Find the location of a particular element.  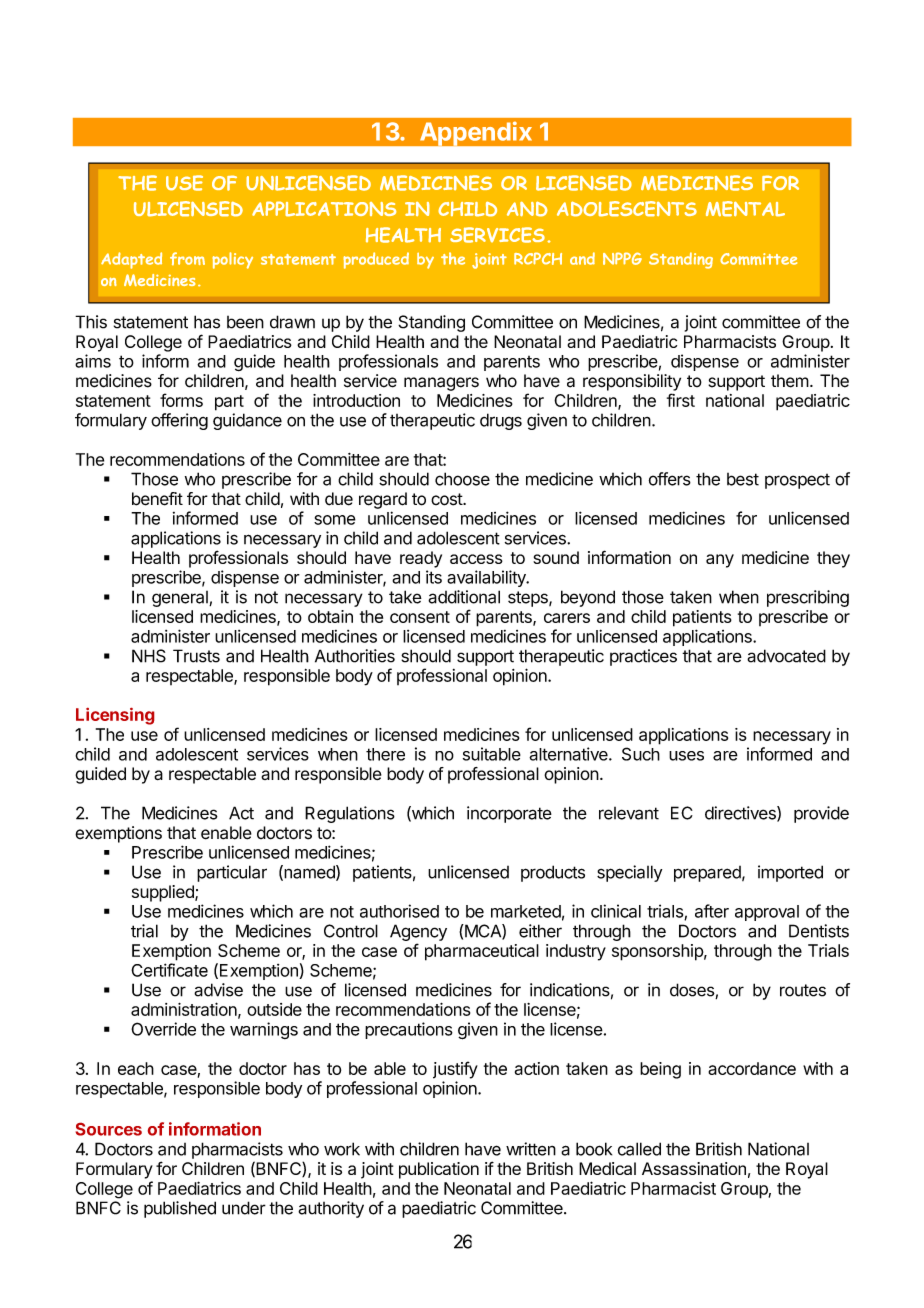

general is located at coordinates (181, 599).
